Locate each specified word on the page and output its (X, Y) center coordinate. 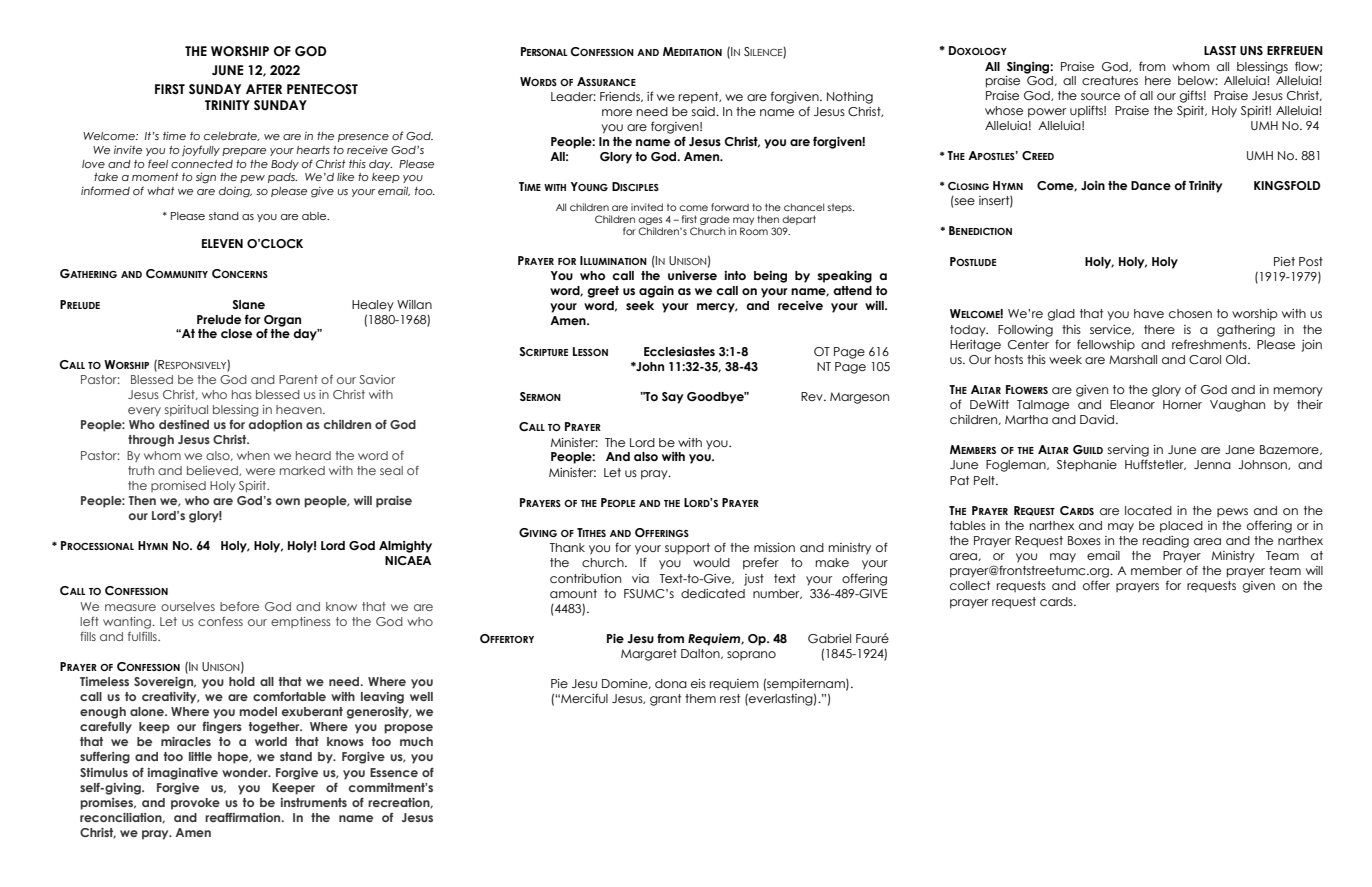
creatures (1110, 80)
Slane (248, 304)
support (687, 549)
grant (665, 700)
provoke (195, 804)
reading (1166, 542)
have (1149, 313)
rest (730, 698)
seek (640, 305)
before (239, 606)
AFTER (264, 89)
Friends (621, 97)
